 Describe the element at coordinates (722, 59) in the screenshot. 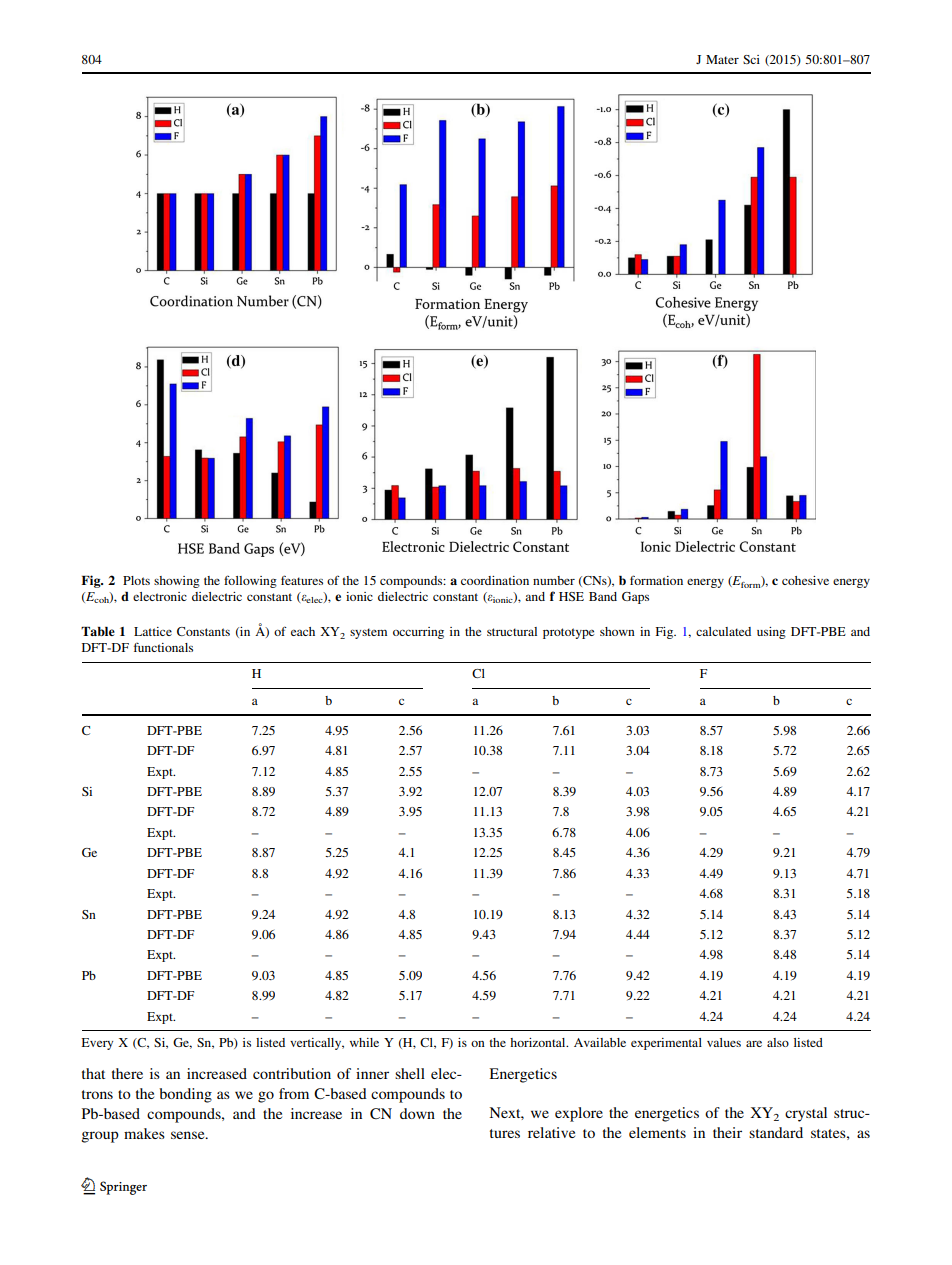

I see `Mater` at that location.
